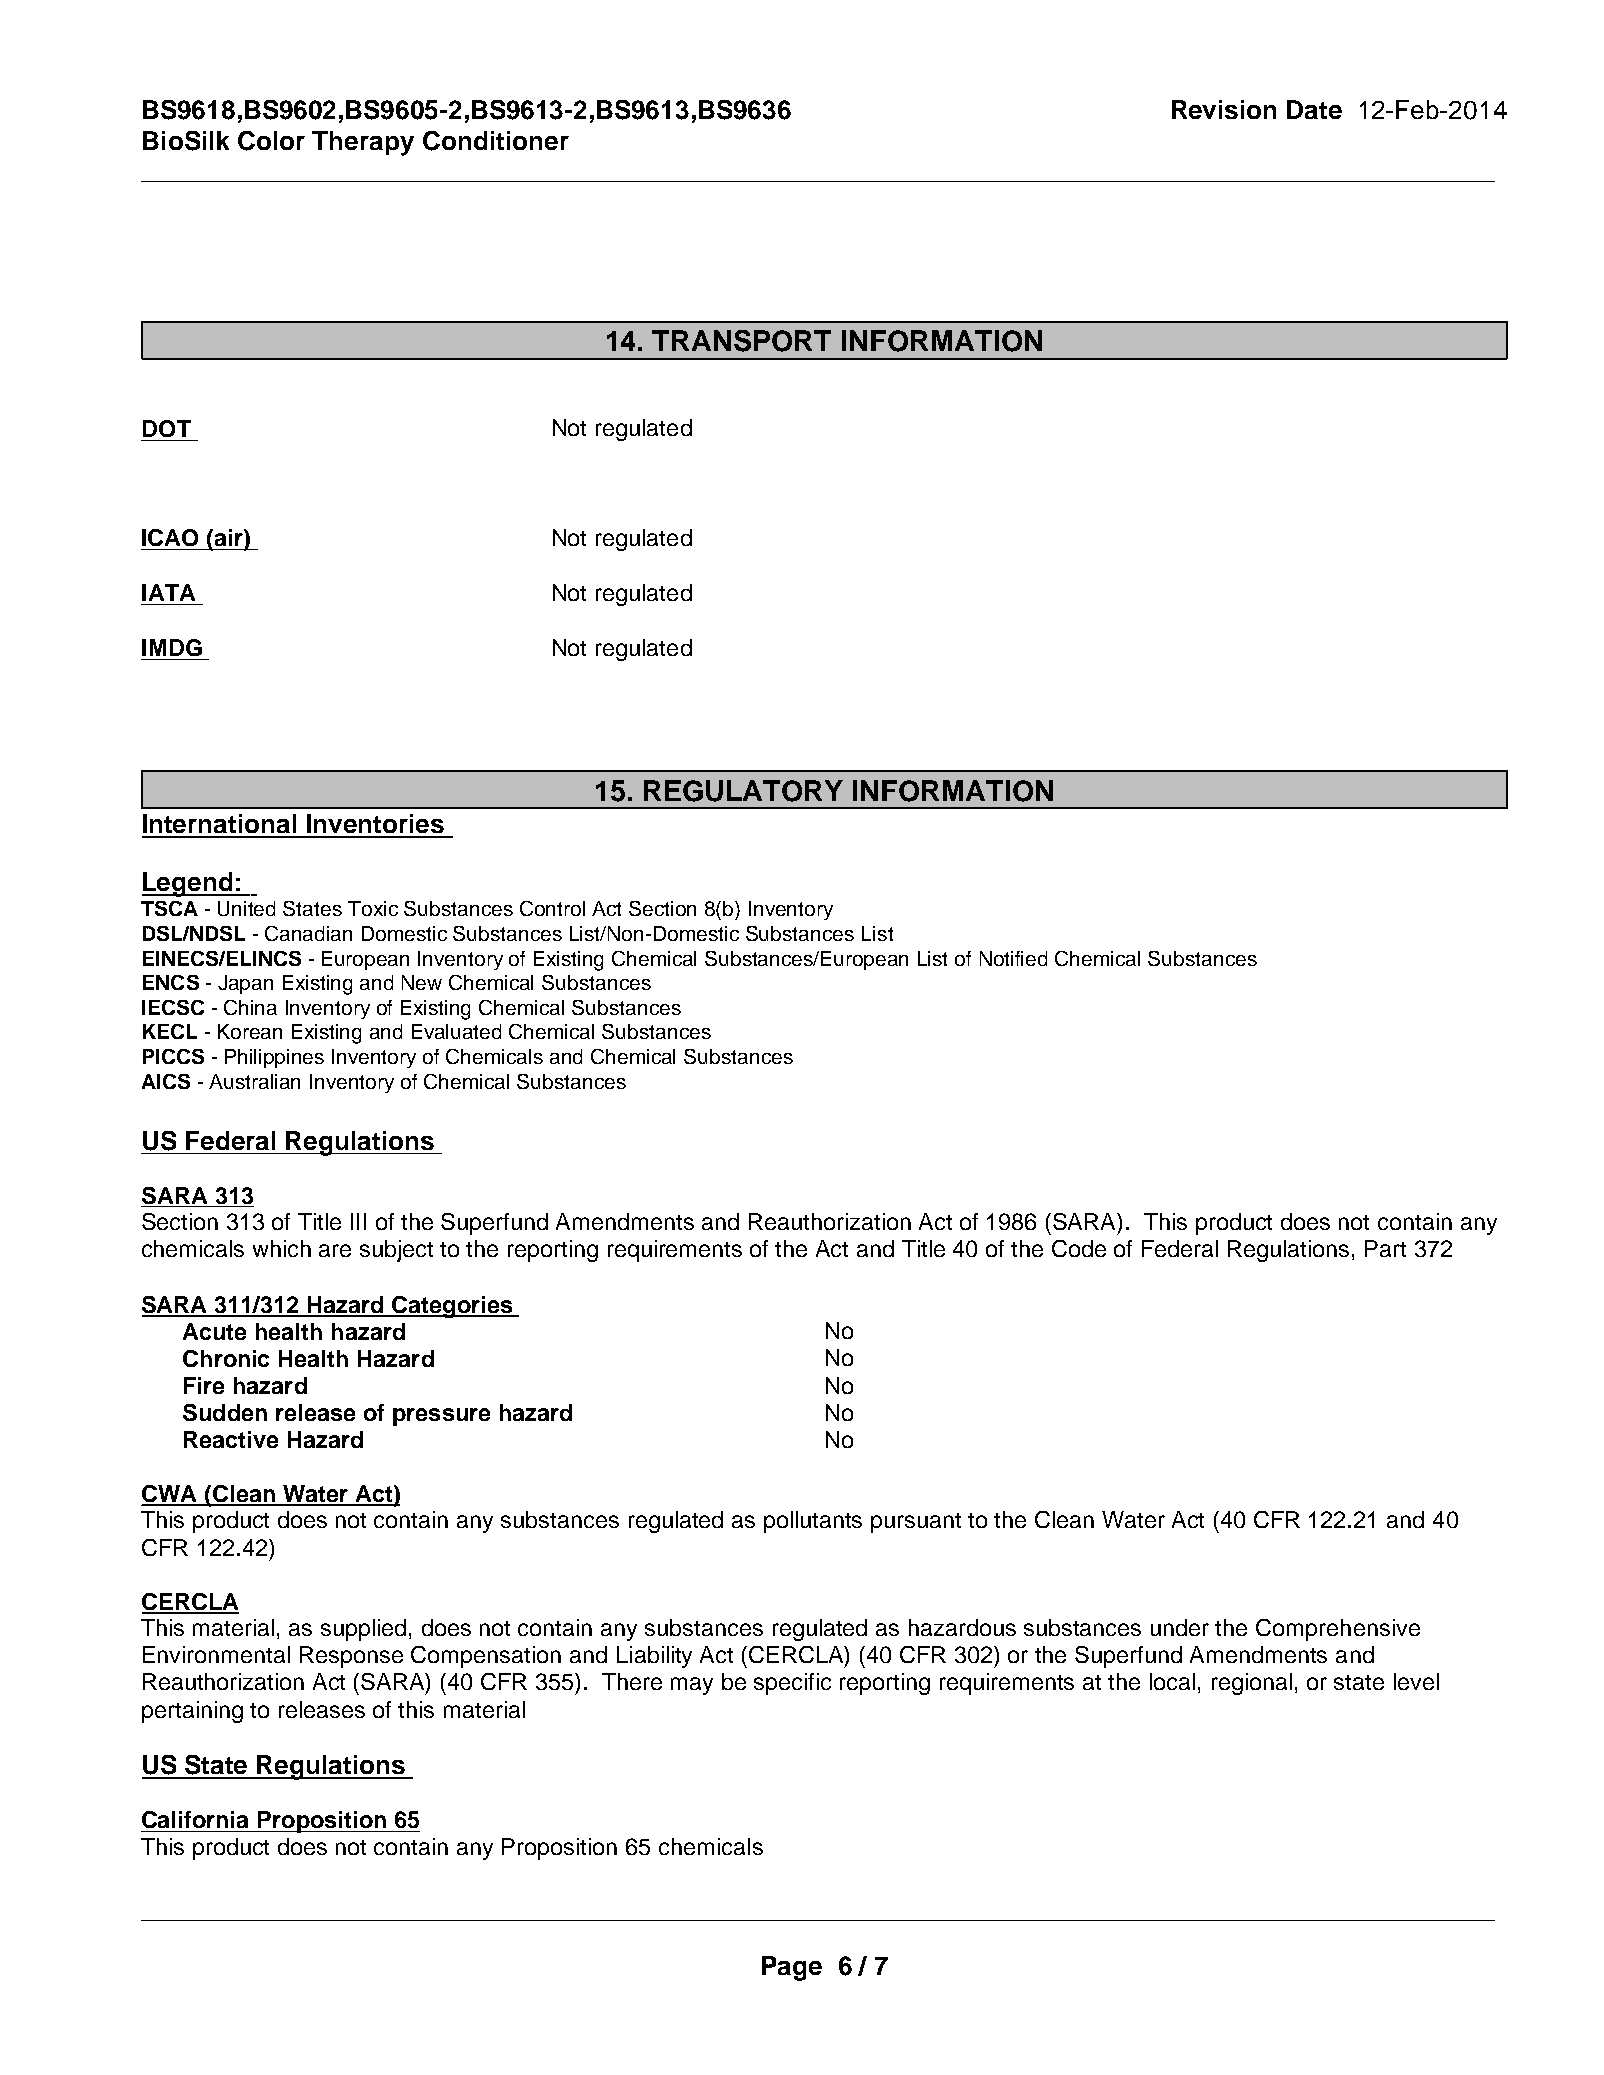 This page has height=2075, width=1604. What do you see at coordinates (1224, 109) in the page?
I see `Revision` at bounding box center [1224, 109].
